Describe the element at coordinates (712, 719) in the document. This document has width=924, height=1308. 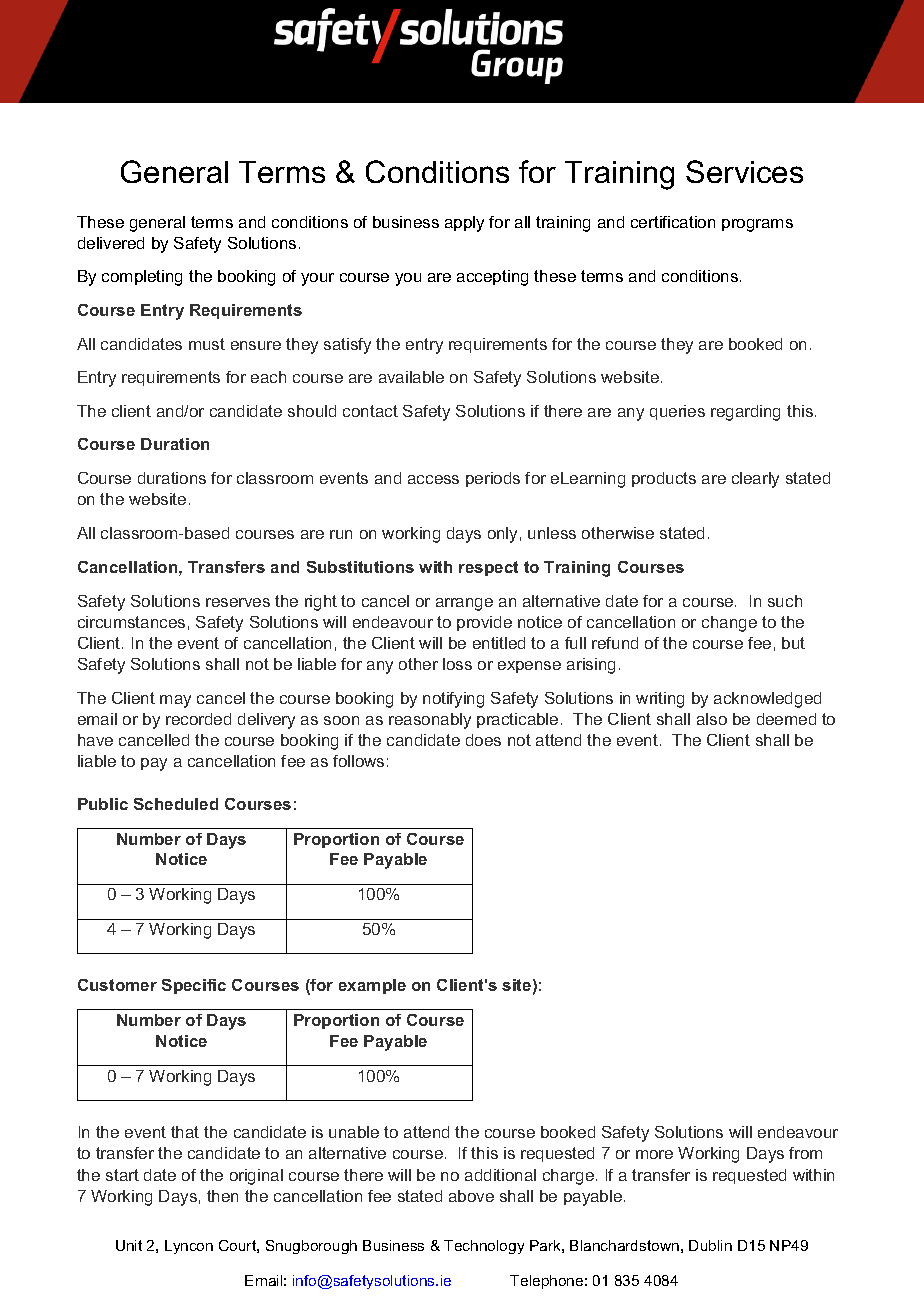
I see `also` at that location.
